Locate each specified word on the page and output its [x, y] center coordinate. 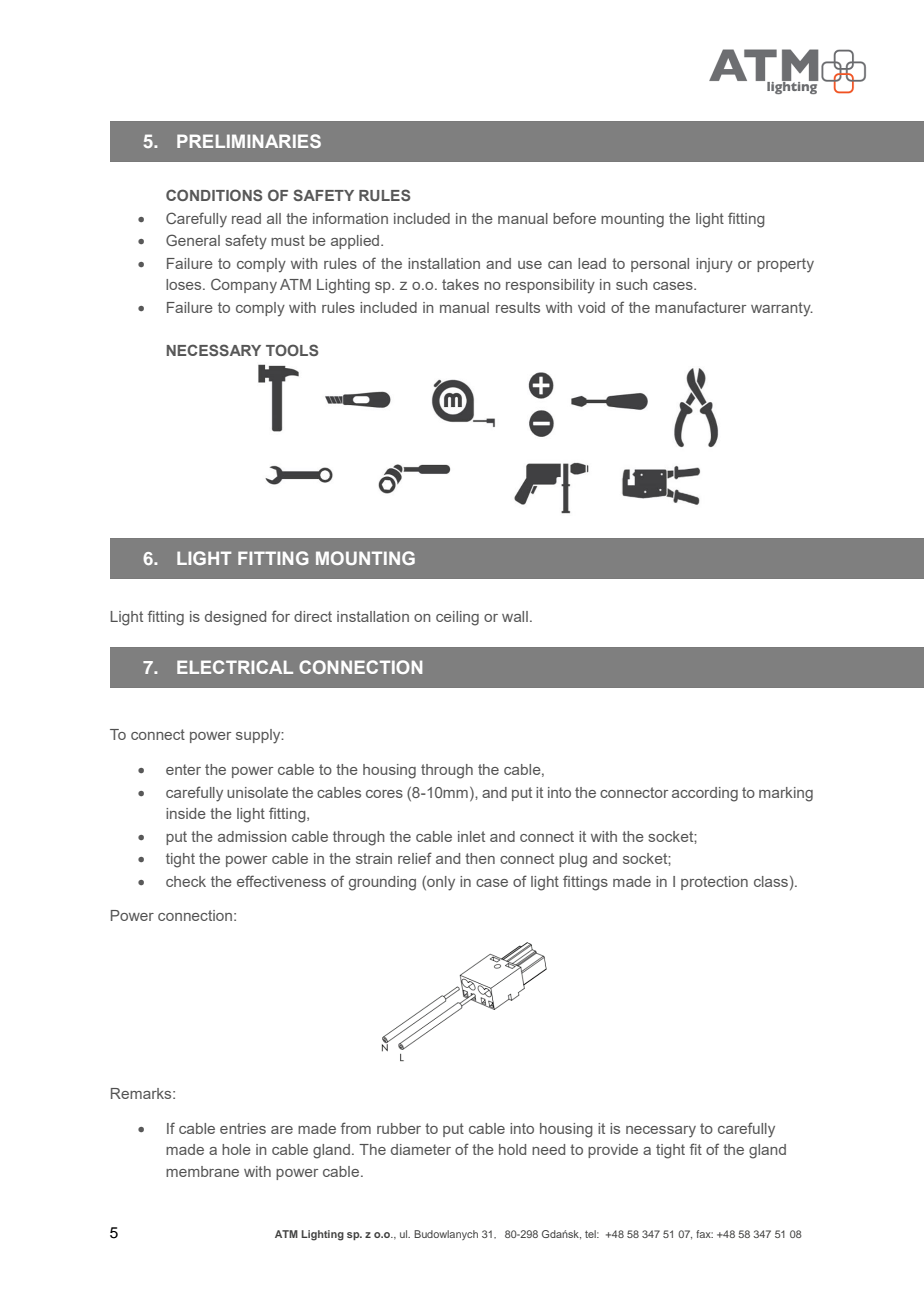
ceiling [457, 618]
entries [243, 1128]
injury [714, 265]
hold [512, 1149]
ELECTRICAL [235, 667]
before [574, 218]
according [705, 794]
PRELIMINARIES [249, 141]
